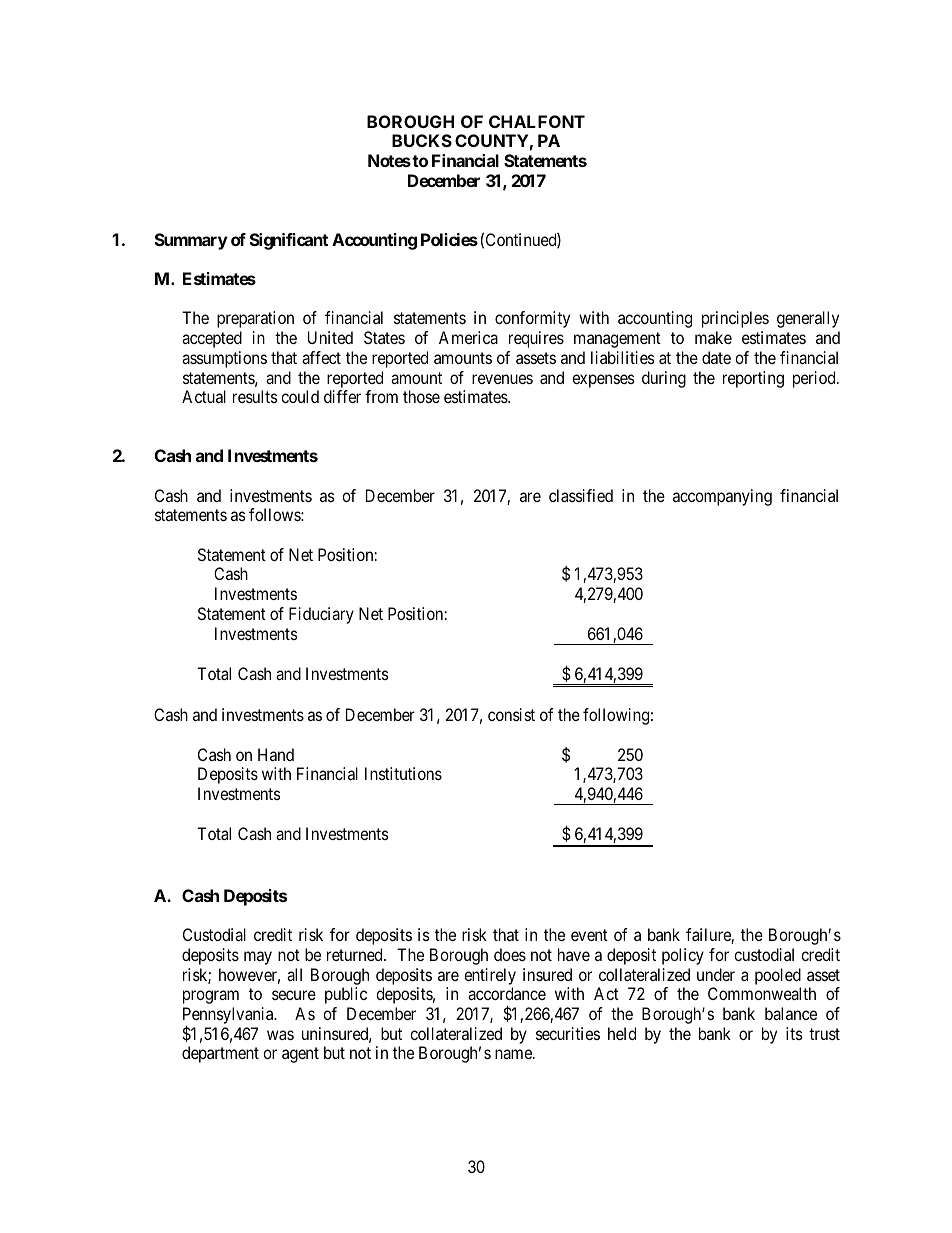 This image has height=1233, width=952. What do you see at coordinates (722, 497) in the image?
I see `accompanying` at bounding box center [722, 497].
